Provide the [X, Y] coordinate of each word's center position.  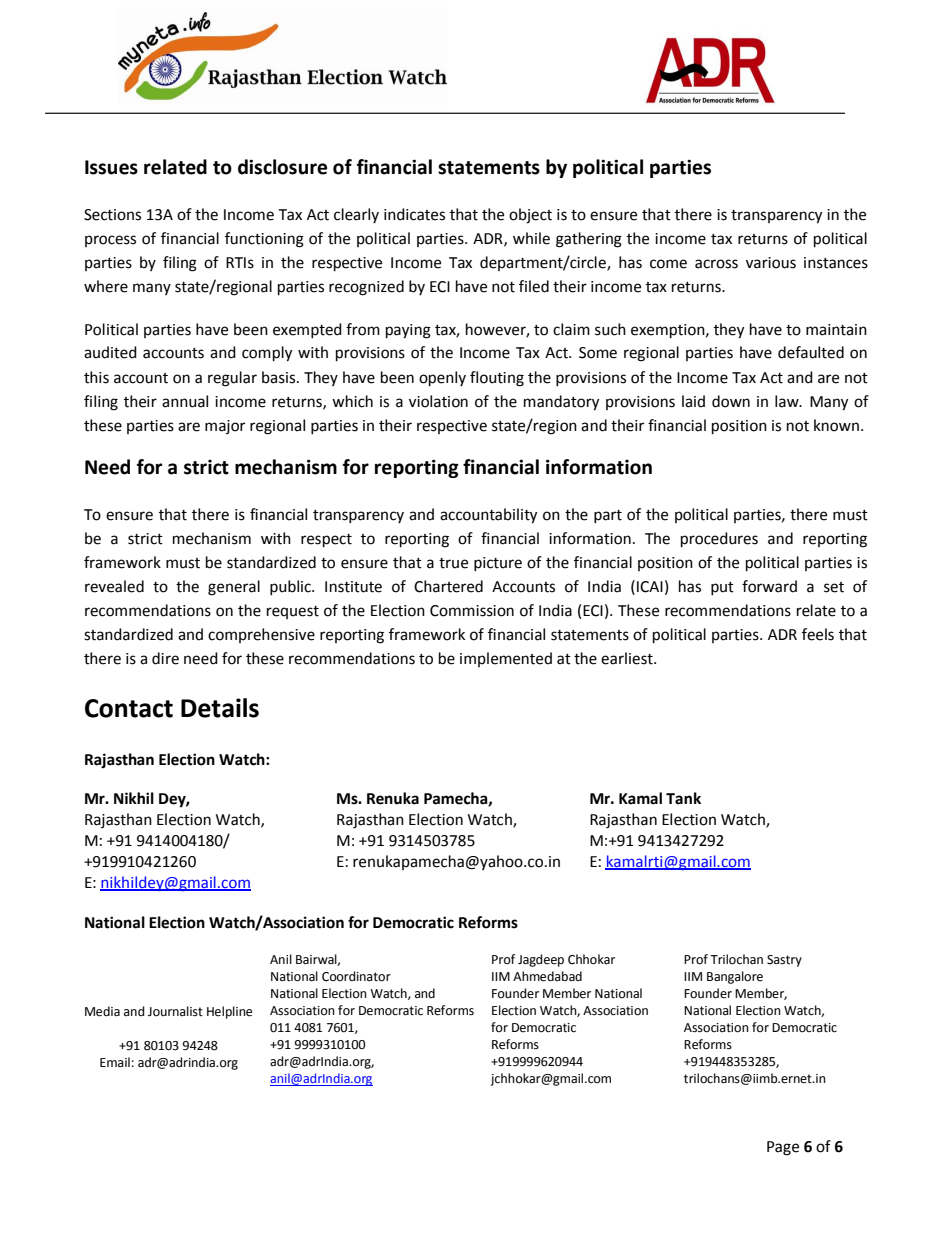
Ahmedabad [547, 976]
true [453, 563]
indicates [414, 214]
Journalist [175, 1011]
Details [220, 708]
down [731, 401]
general [234, 588]
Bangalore [735, 977]
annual [185, 401]
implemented [506, 659]
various [771, 263]
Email [115, 1062]
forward [769, 586]
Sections [112, 215]
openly [442, 379]
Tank [683, 798]
